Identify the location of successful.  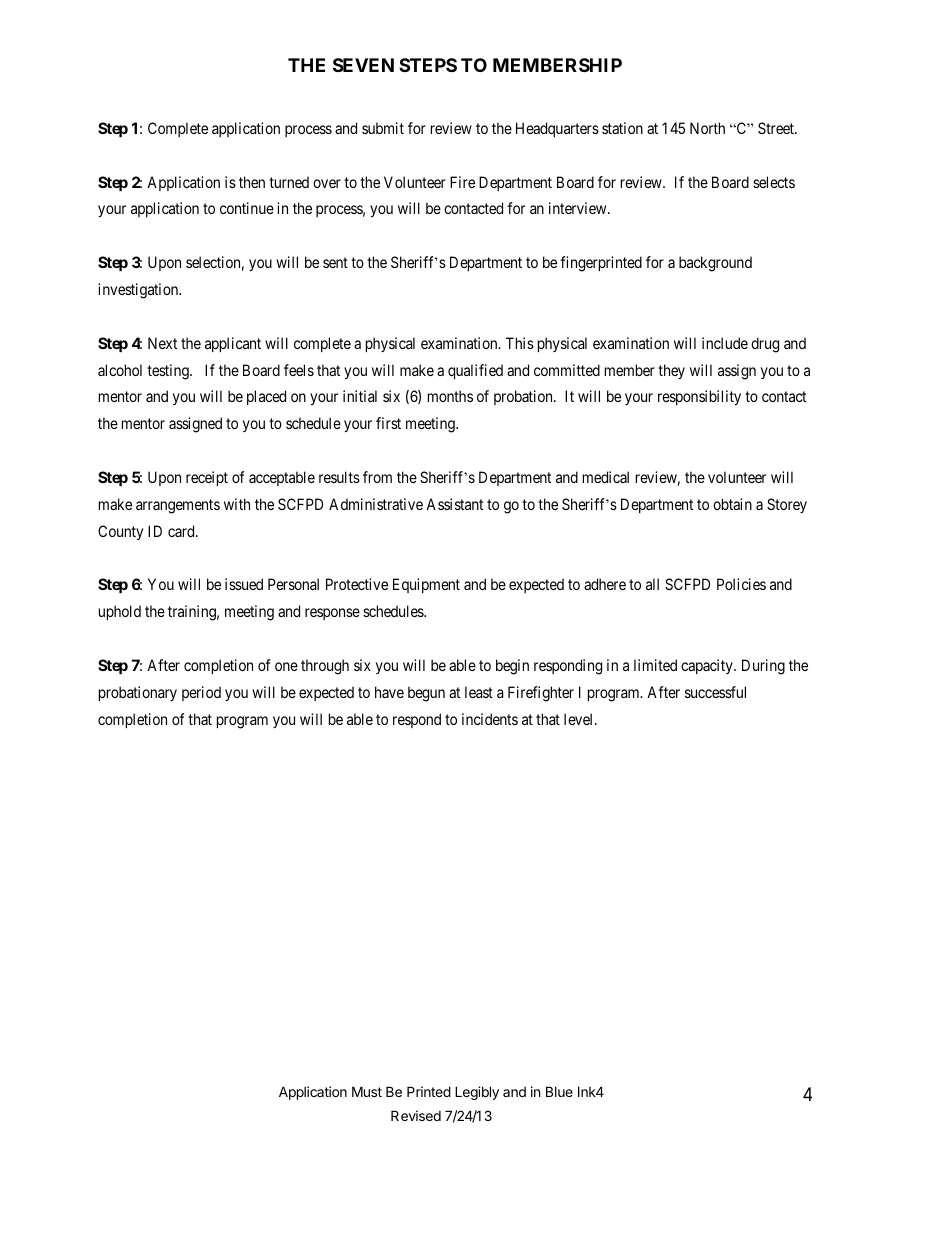
(715, 692).
